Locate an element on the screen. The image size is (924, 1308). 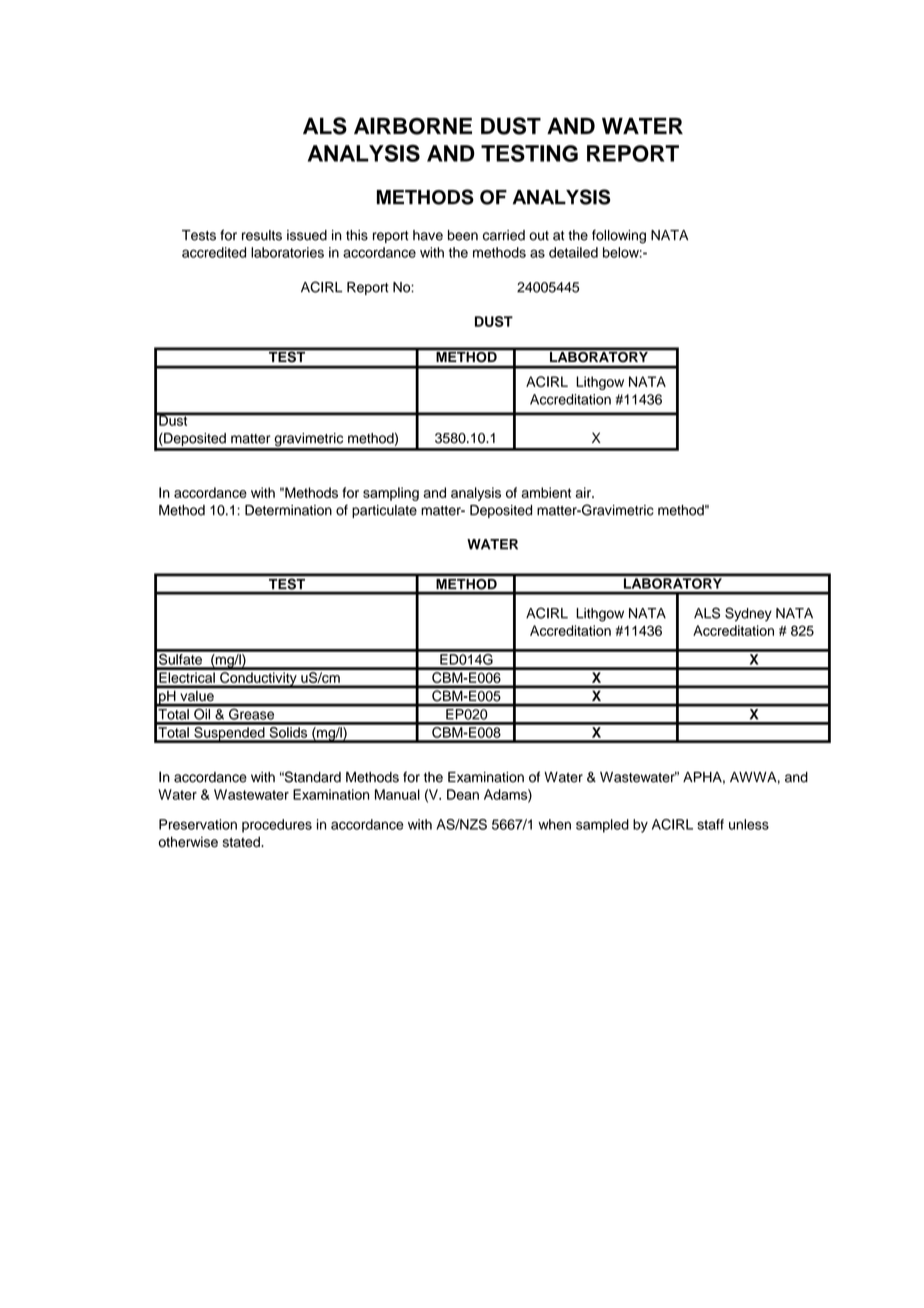
procedures is located at coordinates (277, 826).
